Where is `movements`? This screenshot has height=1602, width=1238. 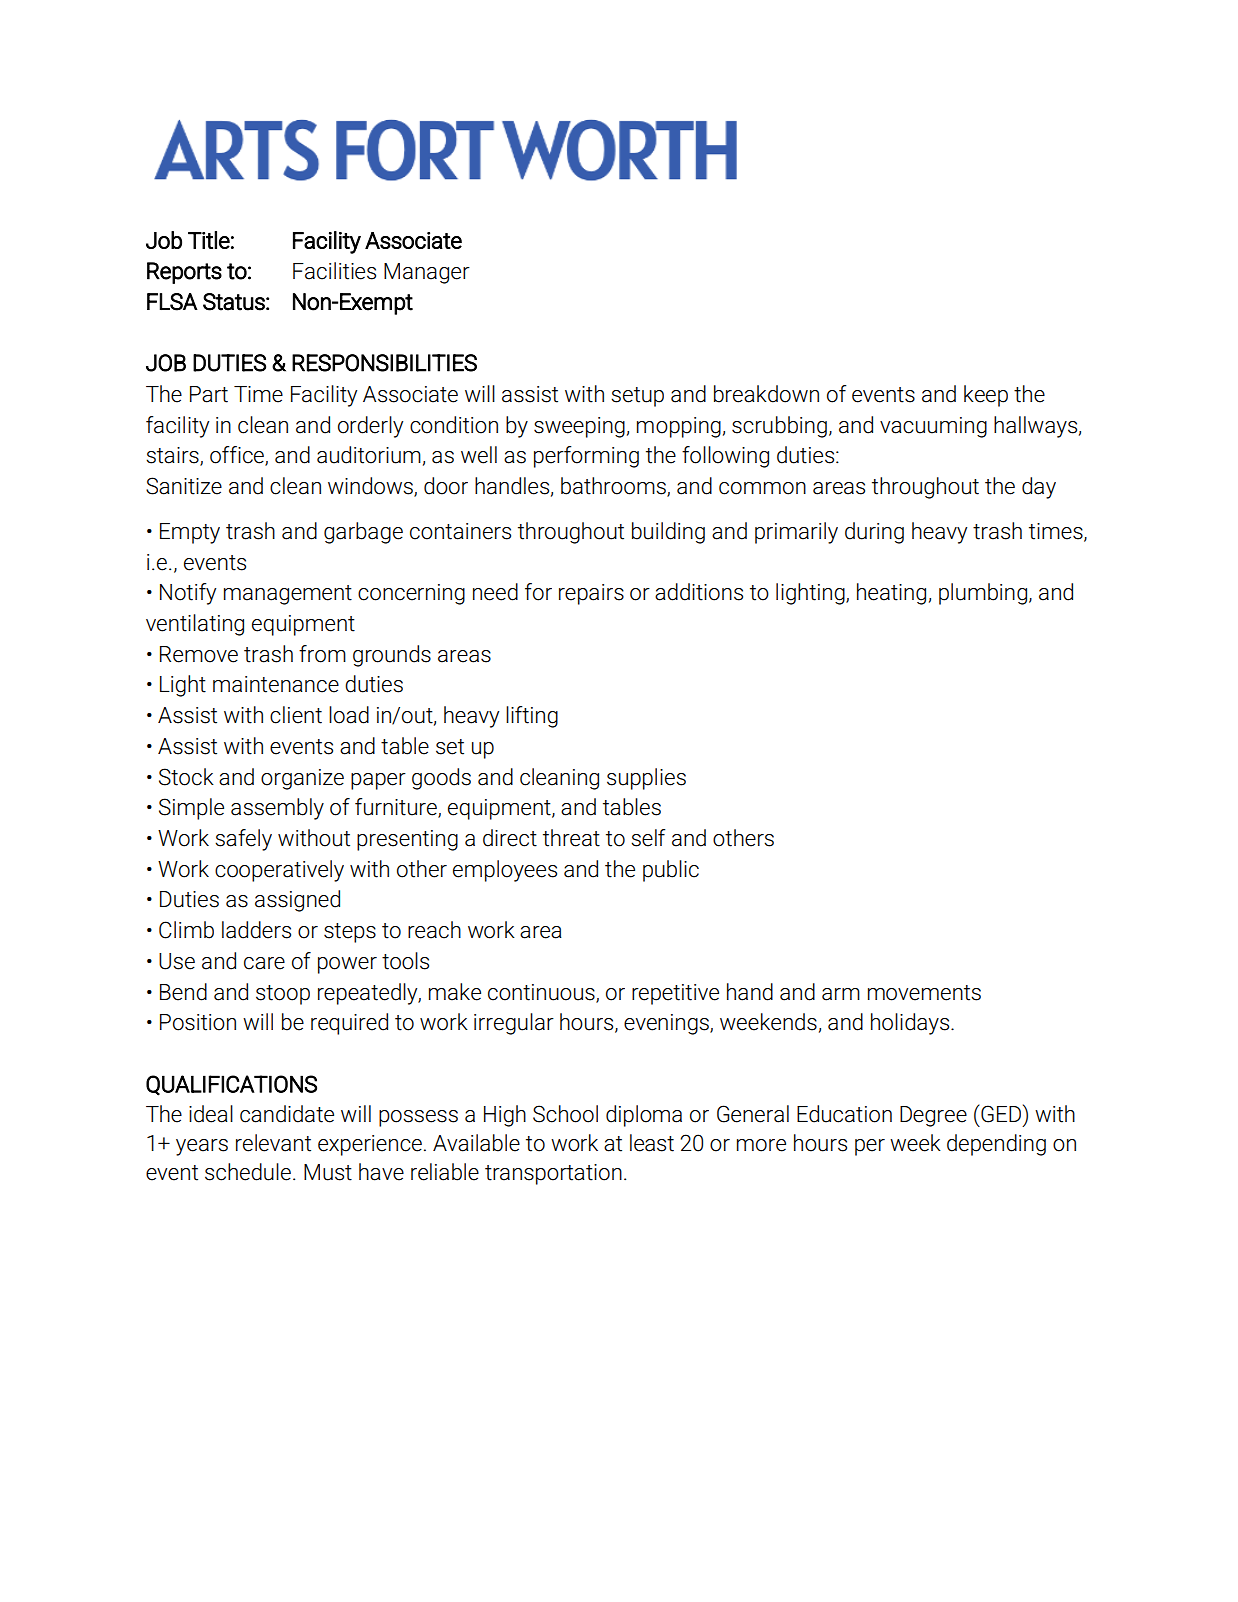 movements is located at coordinates (924, 993).
